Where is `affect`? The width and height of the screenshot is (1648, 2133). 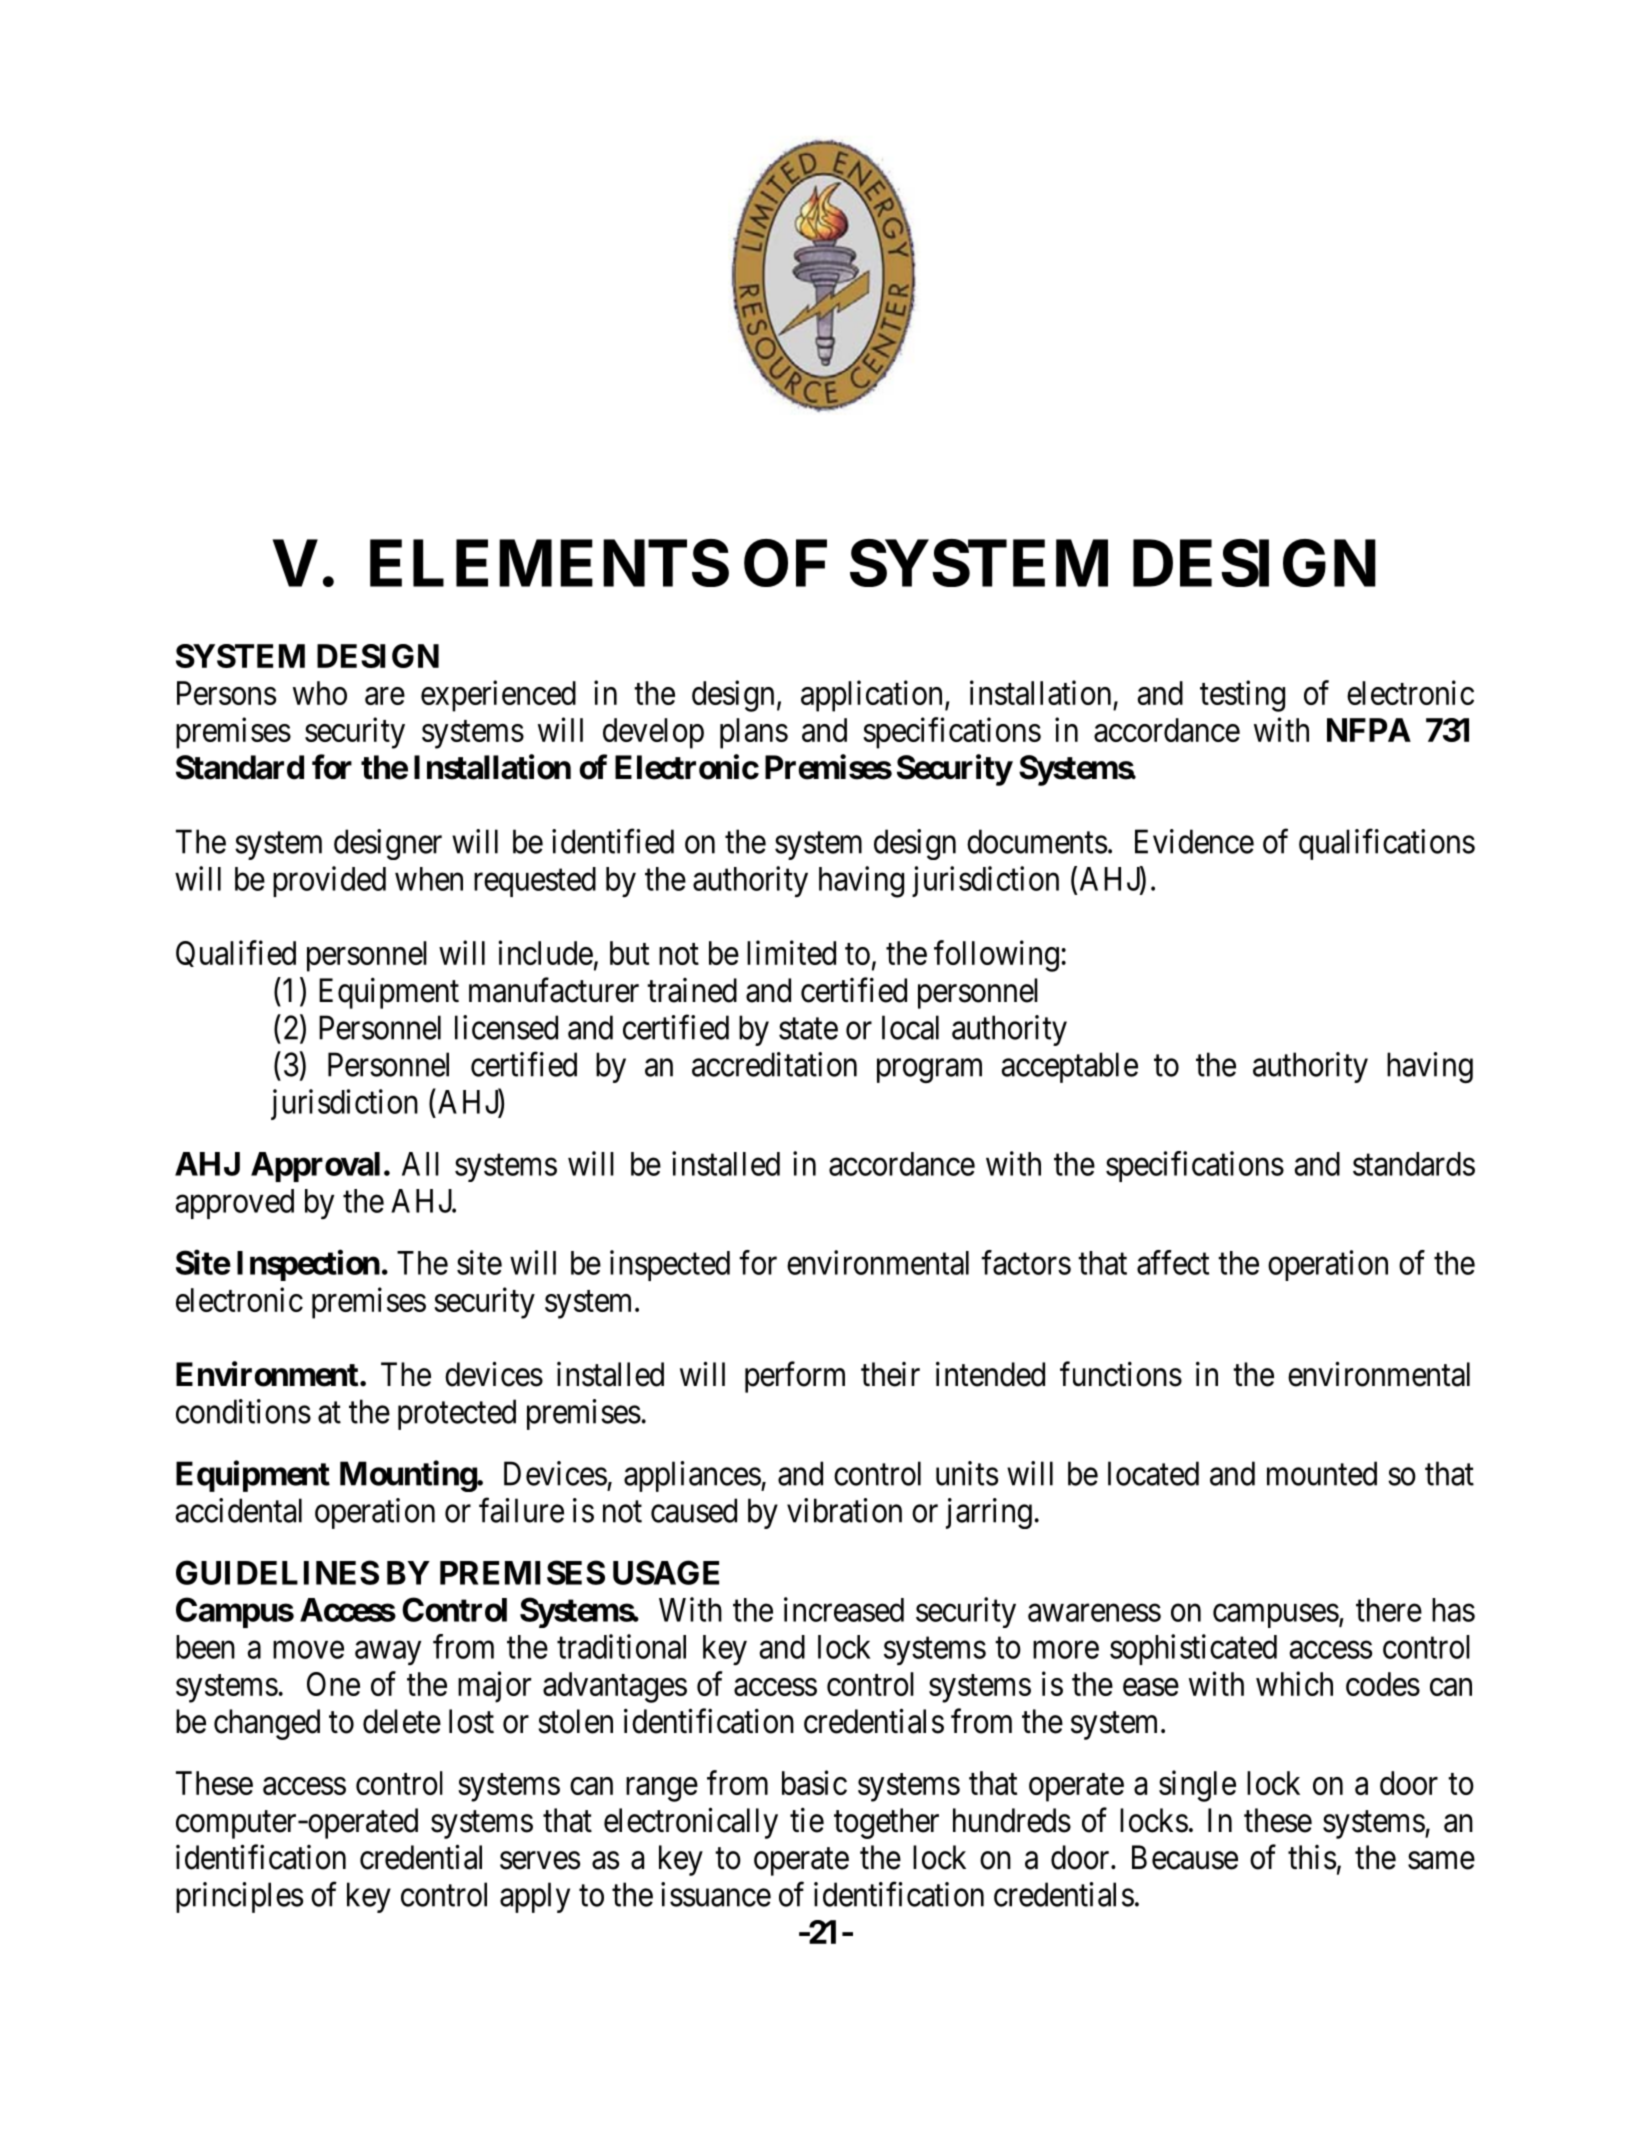
affect is located at coordinates (1173, 1262).
